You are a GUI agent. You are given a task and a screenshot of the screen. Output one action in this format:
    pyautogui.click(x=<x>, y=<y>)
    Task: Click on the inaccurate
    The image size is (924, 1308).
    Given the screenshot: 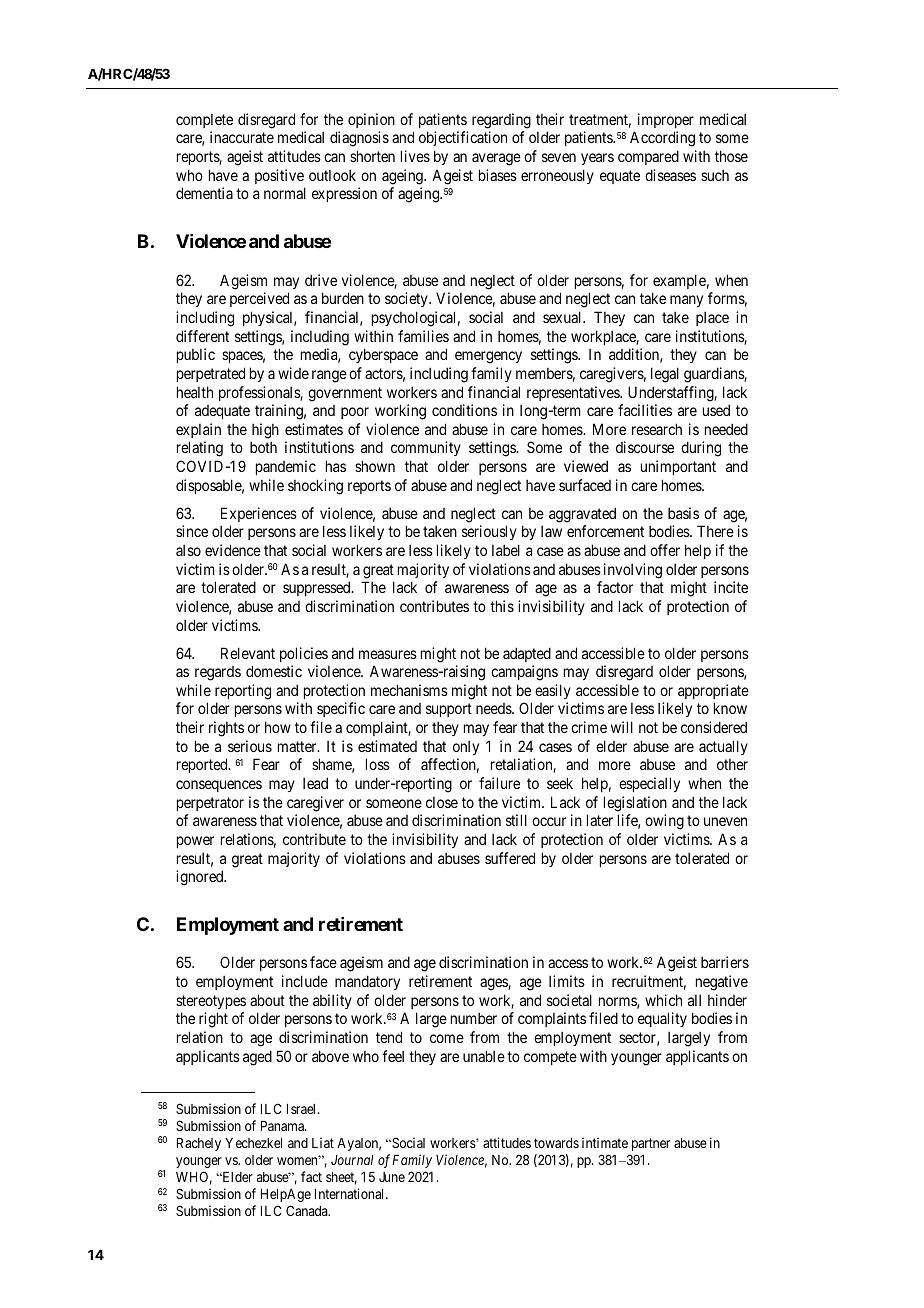 What is the action you would take?
    pyautogui.click(x=242, y=137)
